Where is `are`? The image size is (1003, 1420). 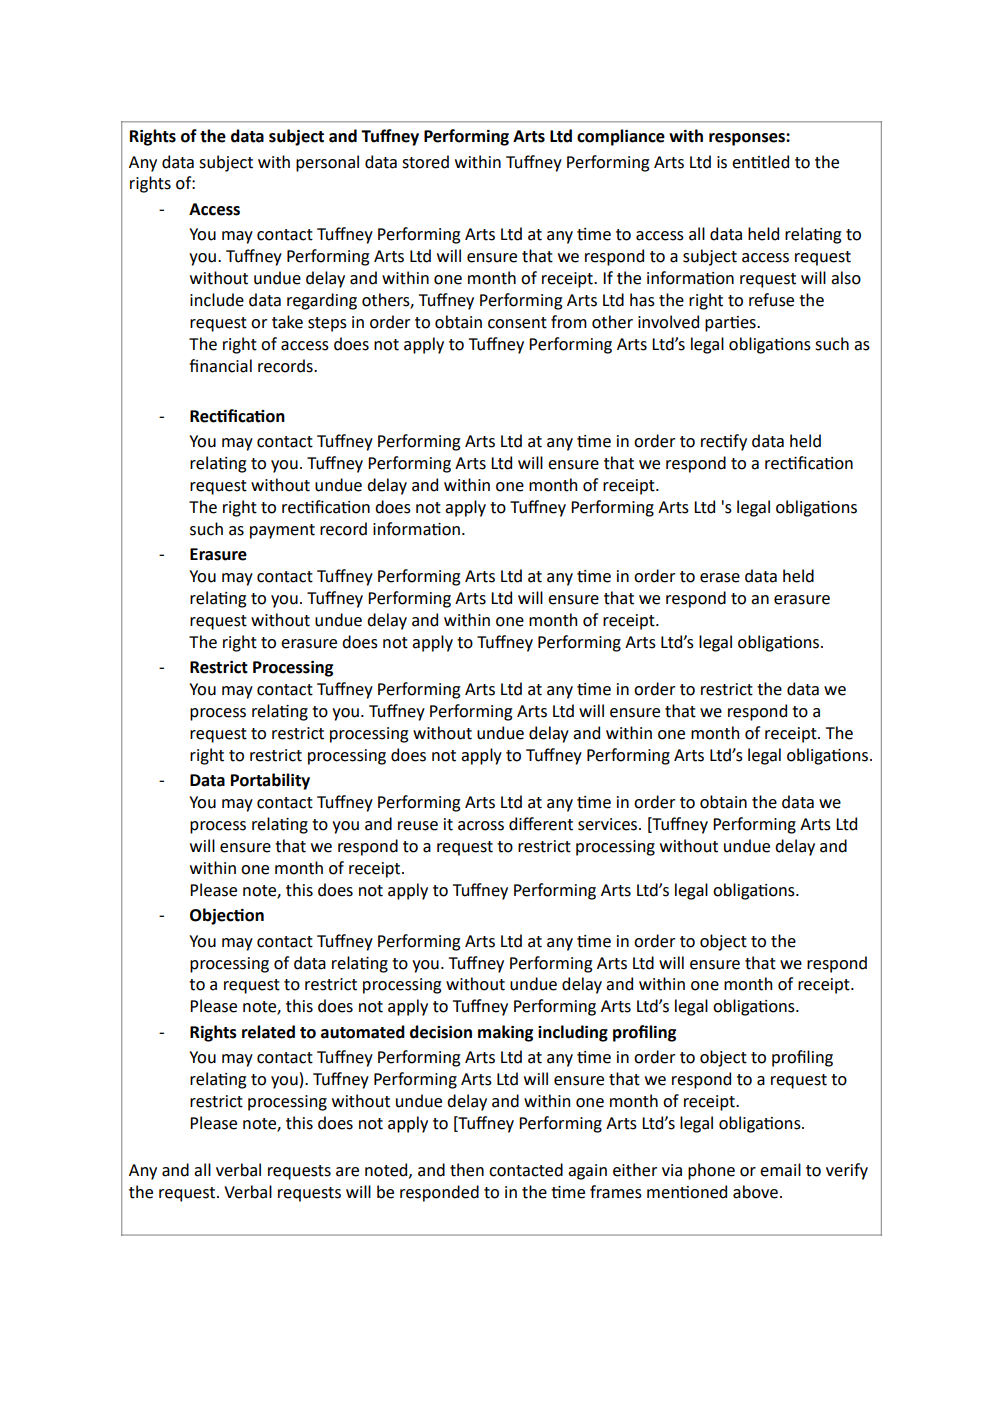 are is located at coordinates (347, 1172).
